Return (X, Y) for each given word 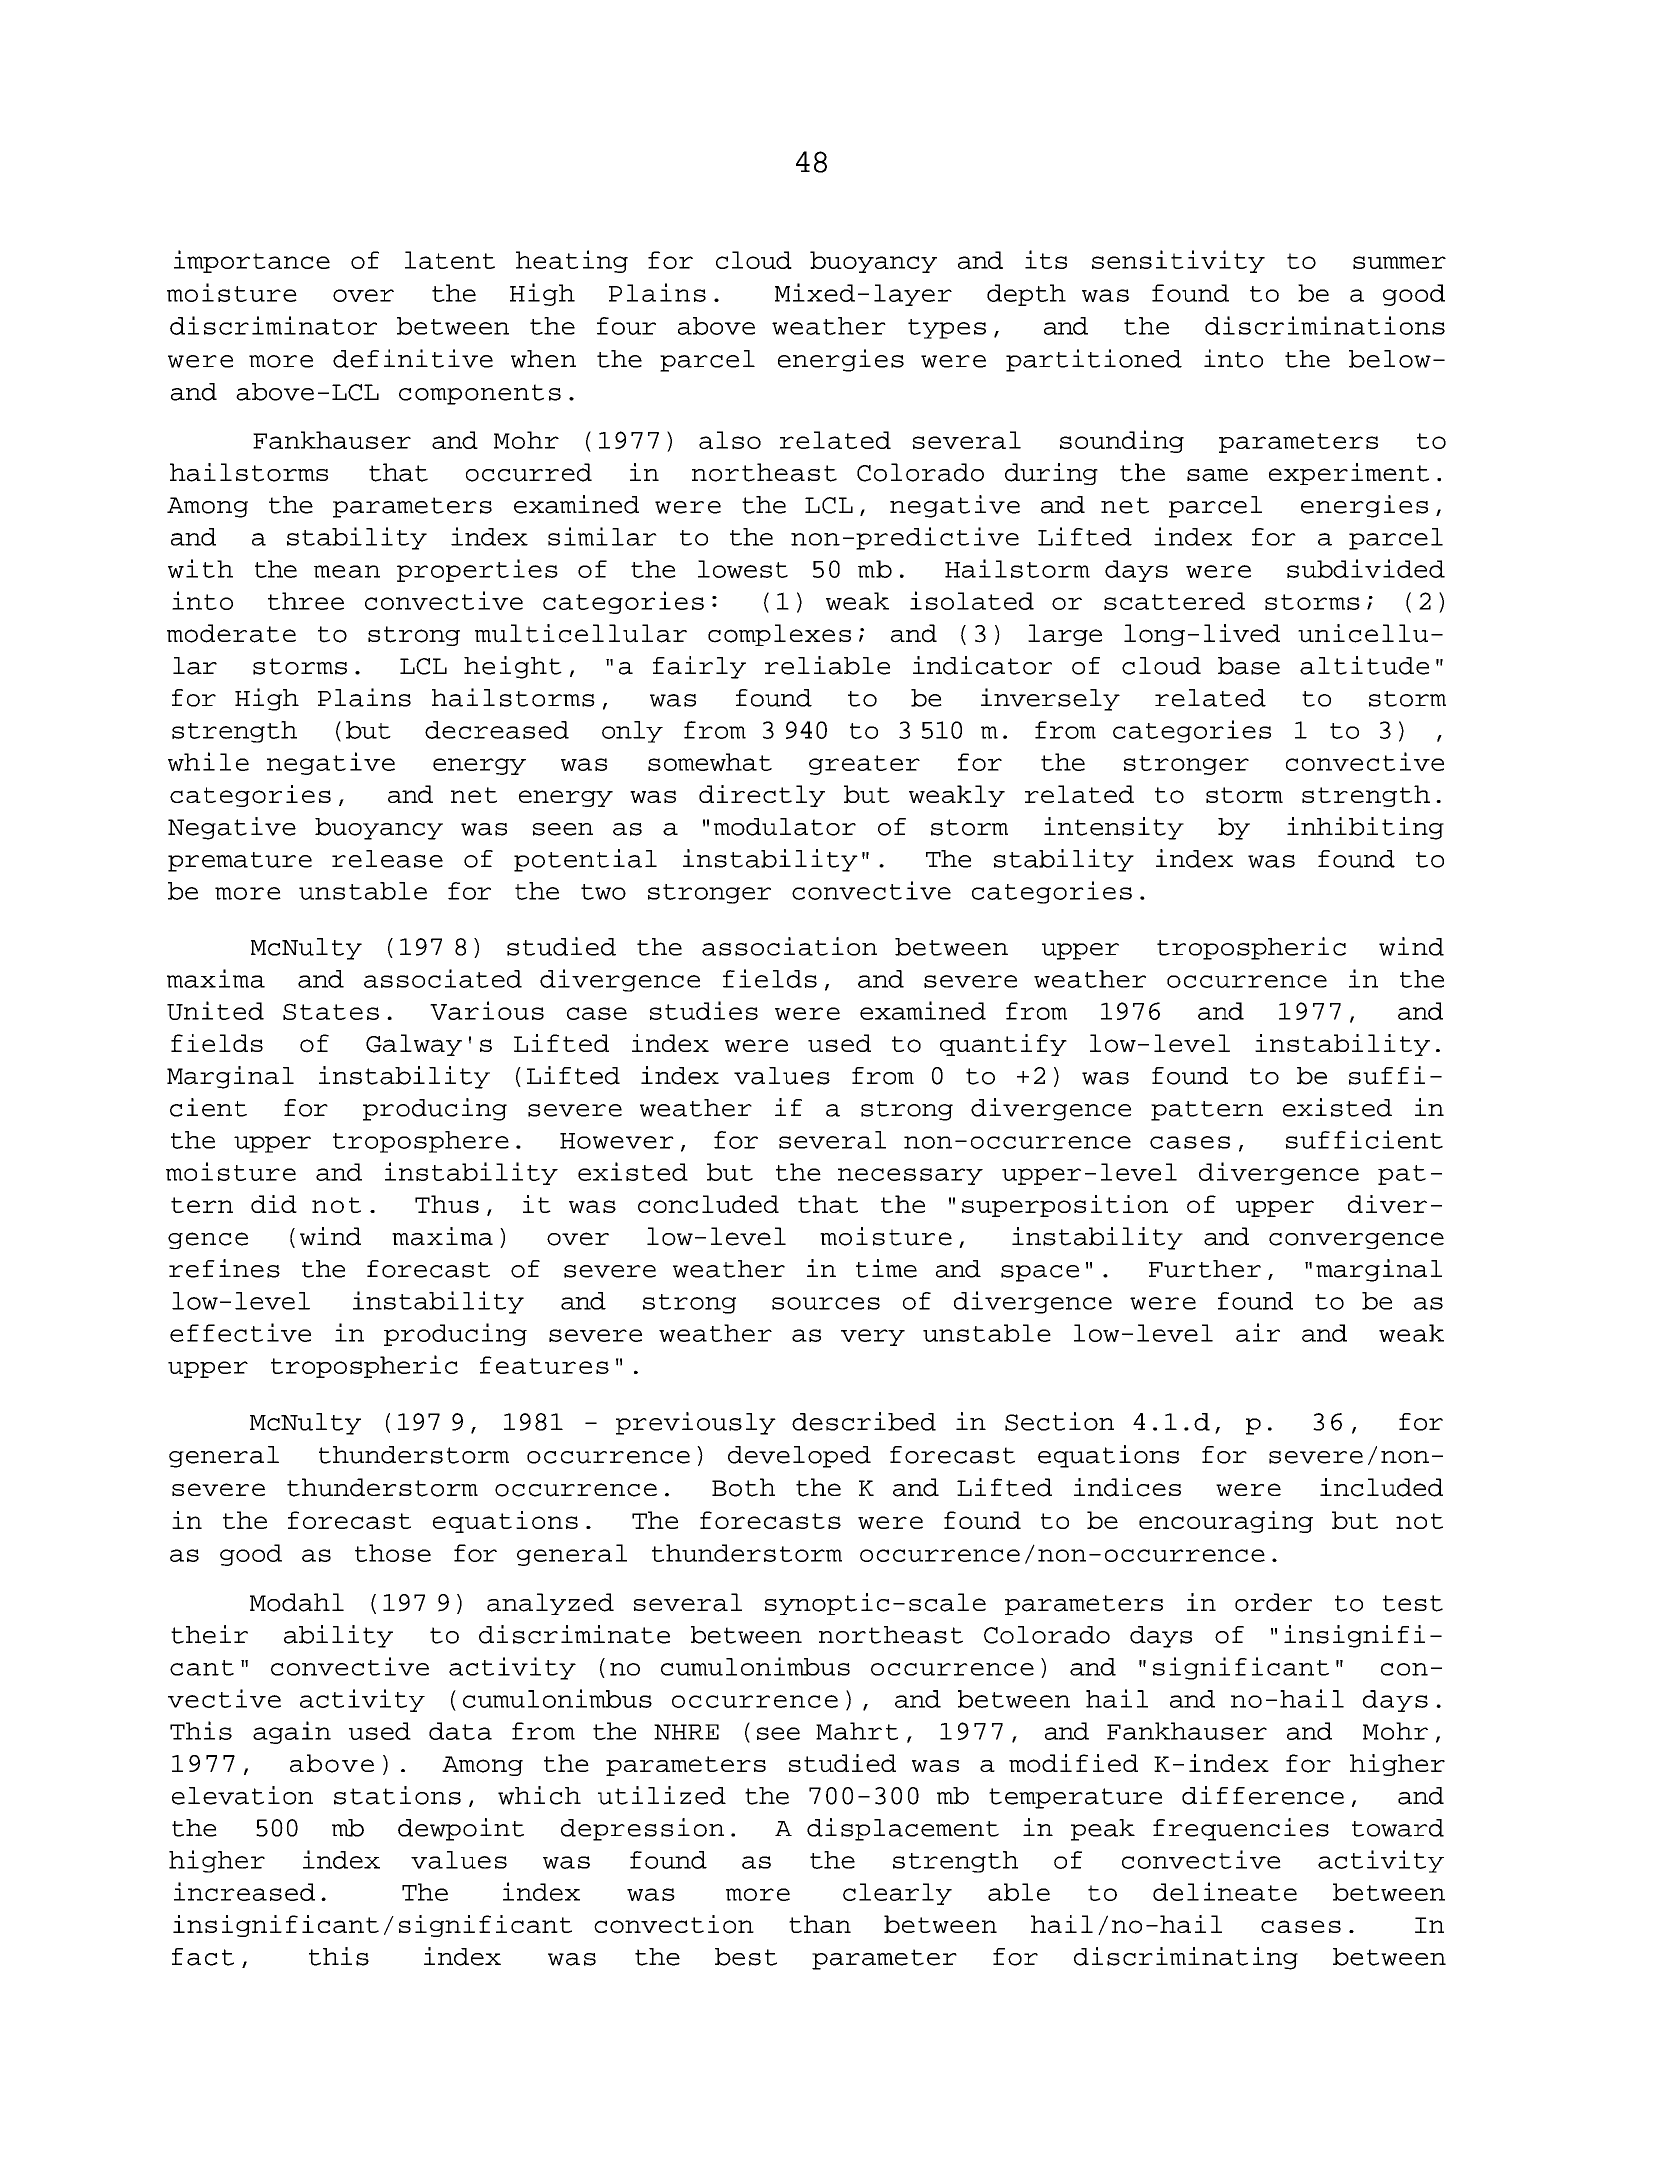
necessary (910, 1176)
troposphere (421, 1142)
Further (1205, 1269)
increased (244, 1891)
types (947, 329)
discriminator (273, 325)
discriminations (1325, 325)
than (820, 1924)
